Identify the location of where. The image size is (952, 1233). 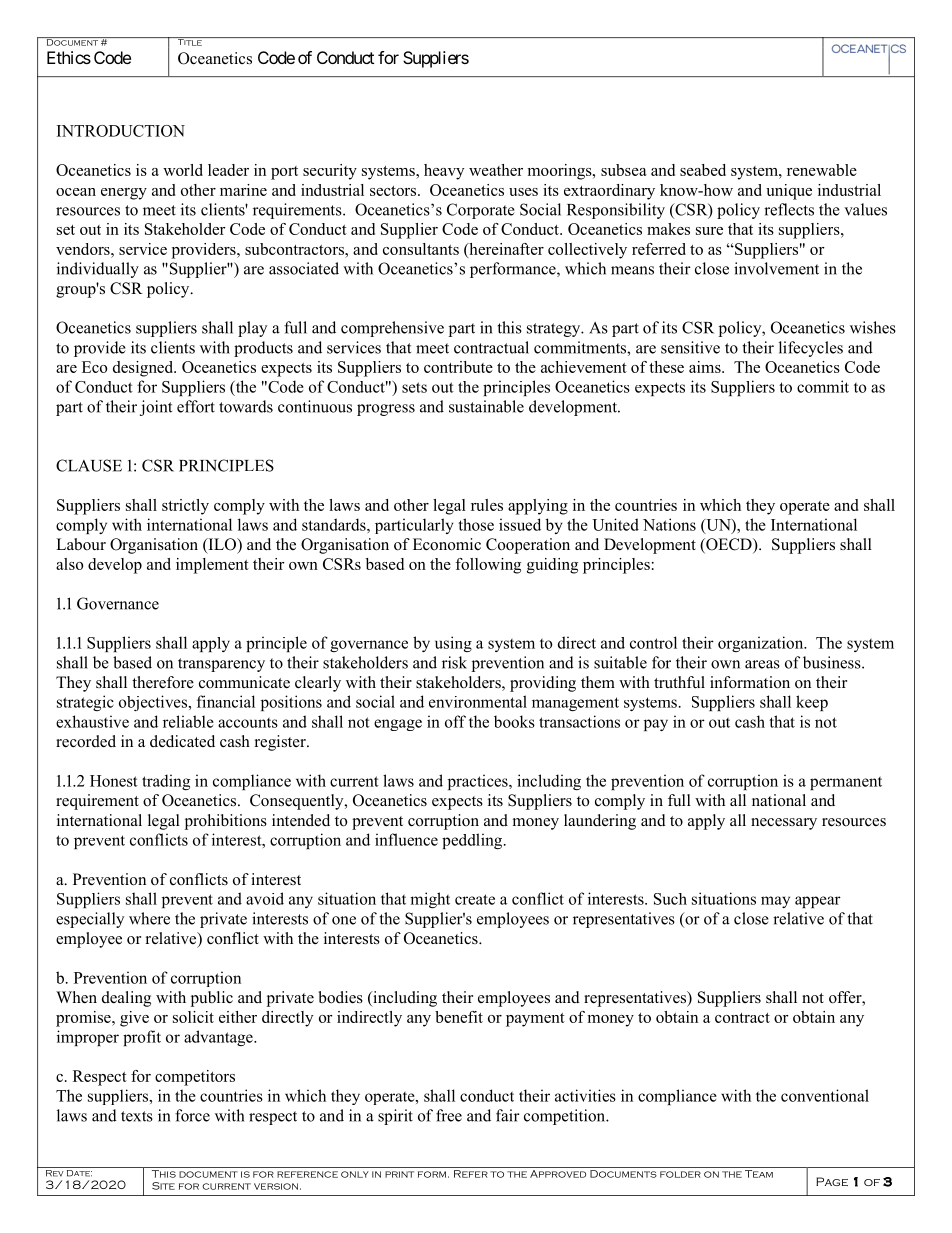
(149, 918).
